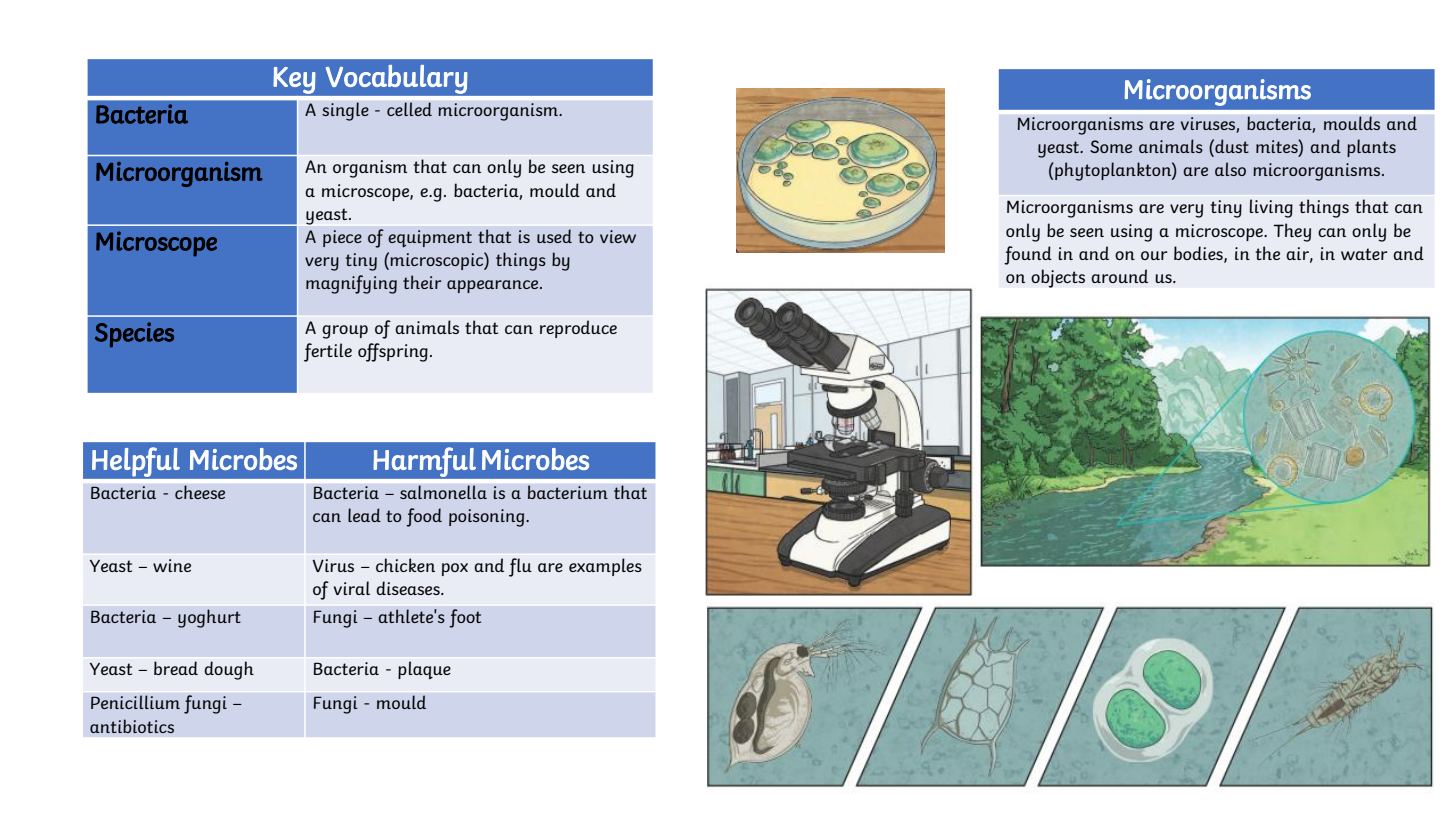 Image resolution: width=1456 pixels, height=819 pixels. I want to click on foot, so click(465, 618).
